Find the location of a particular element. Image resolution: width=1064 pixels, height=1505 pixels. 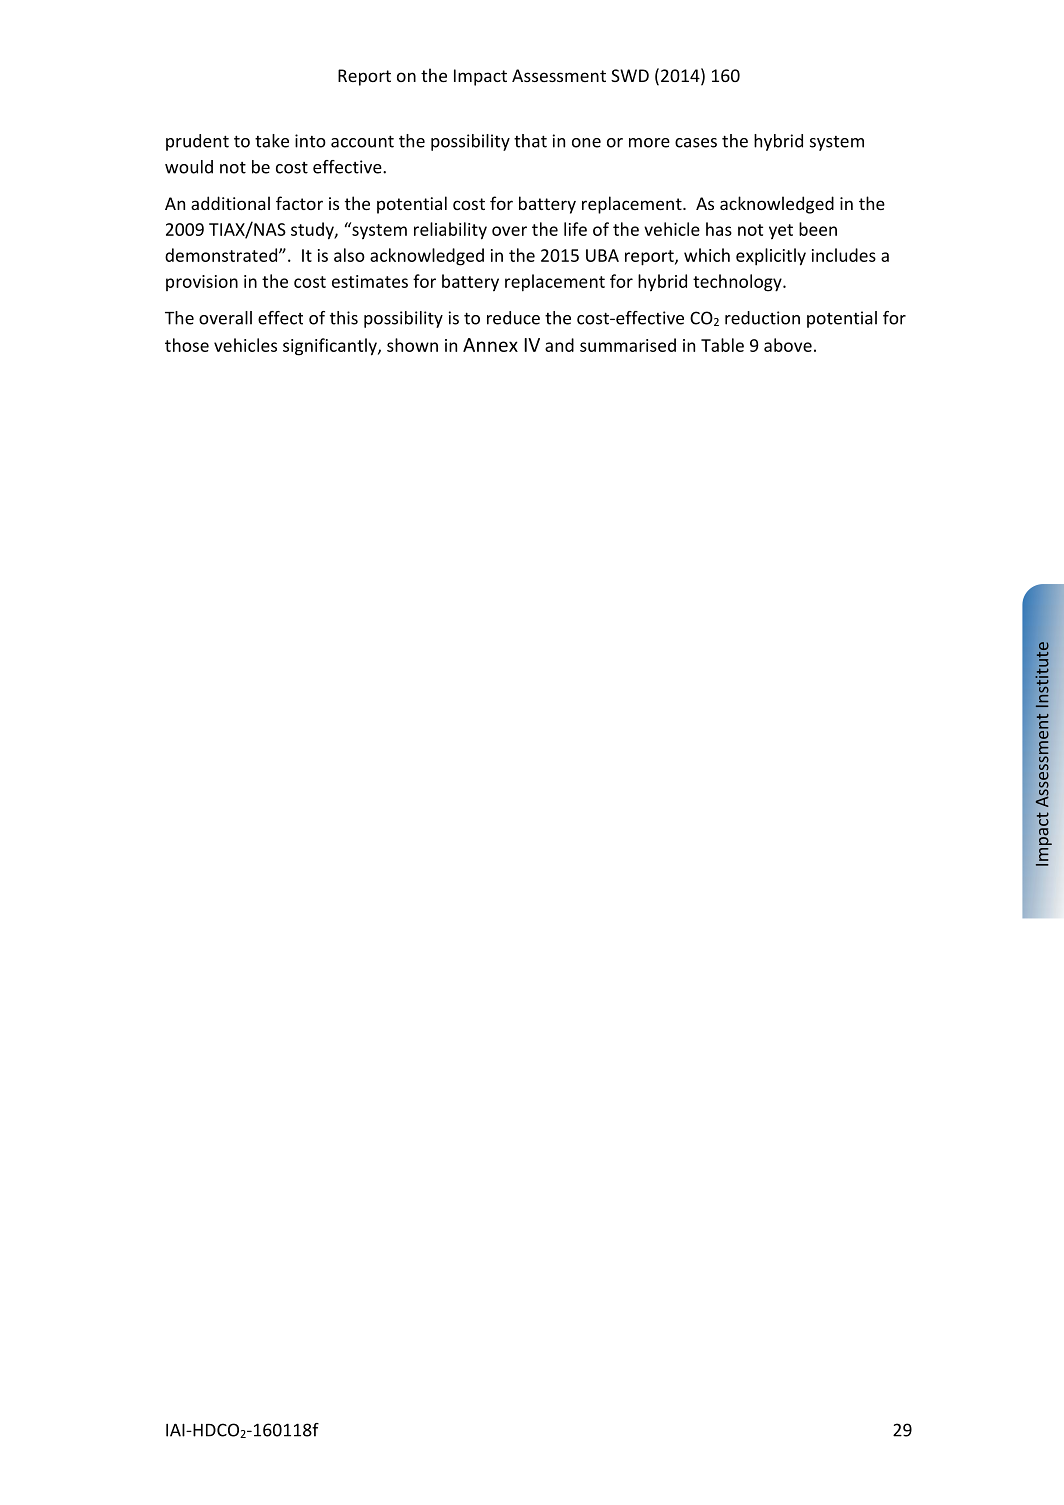

that is located at coordinates (530, 141).
